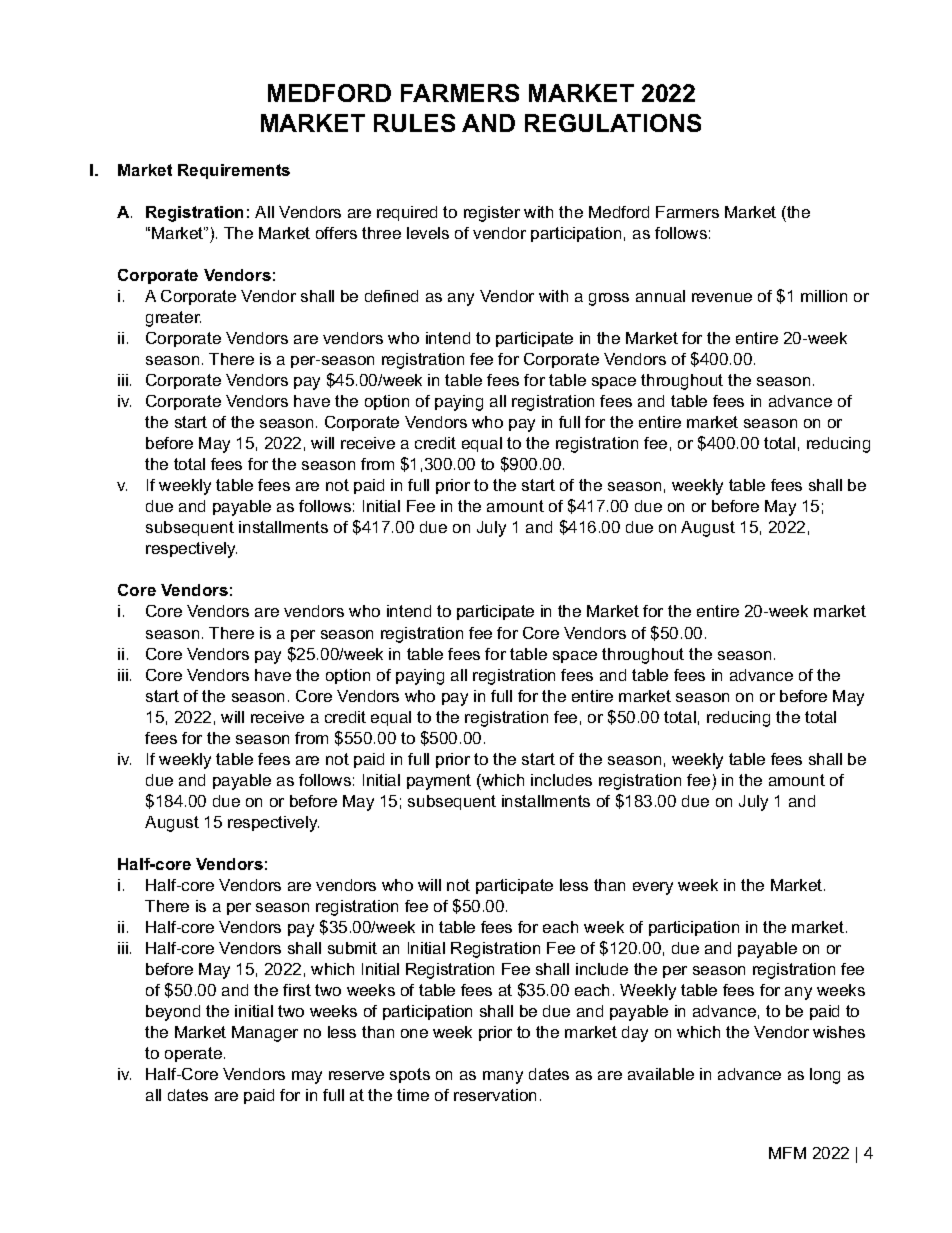 The image size is (952, 1233). Describe the element at coordinates (609, 299) in the image. I see `gross` at that location.
